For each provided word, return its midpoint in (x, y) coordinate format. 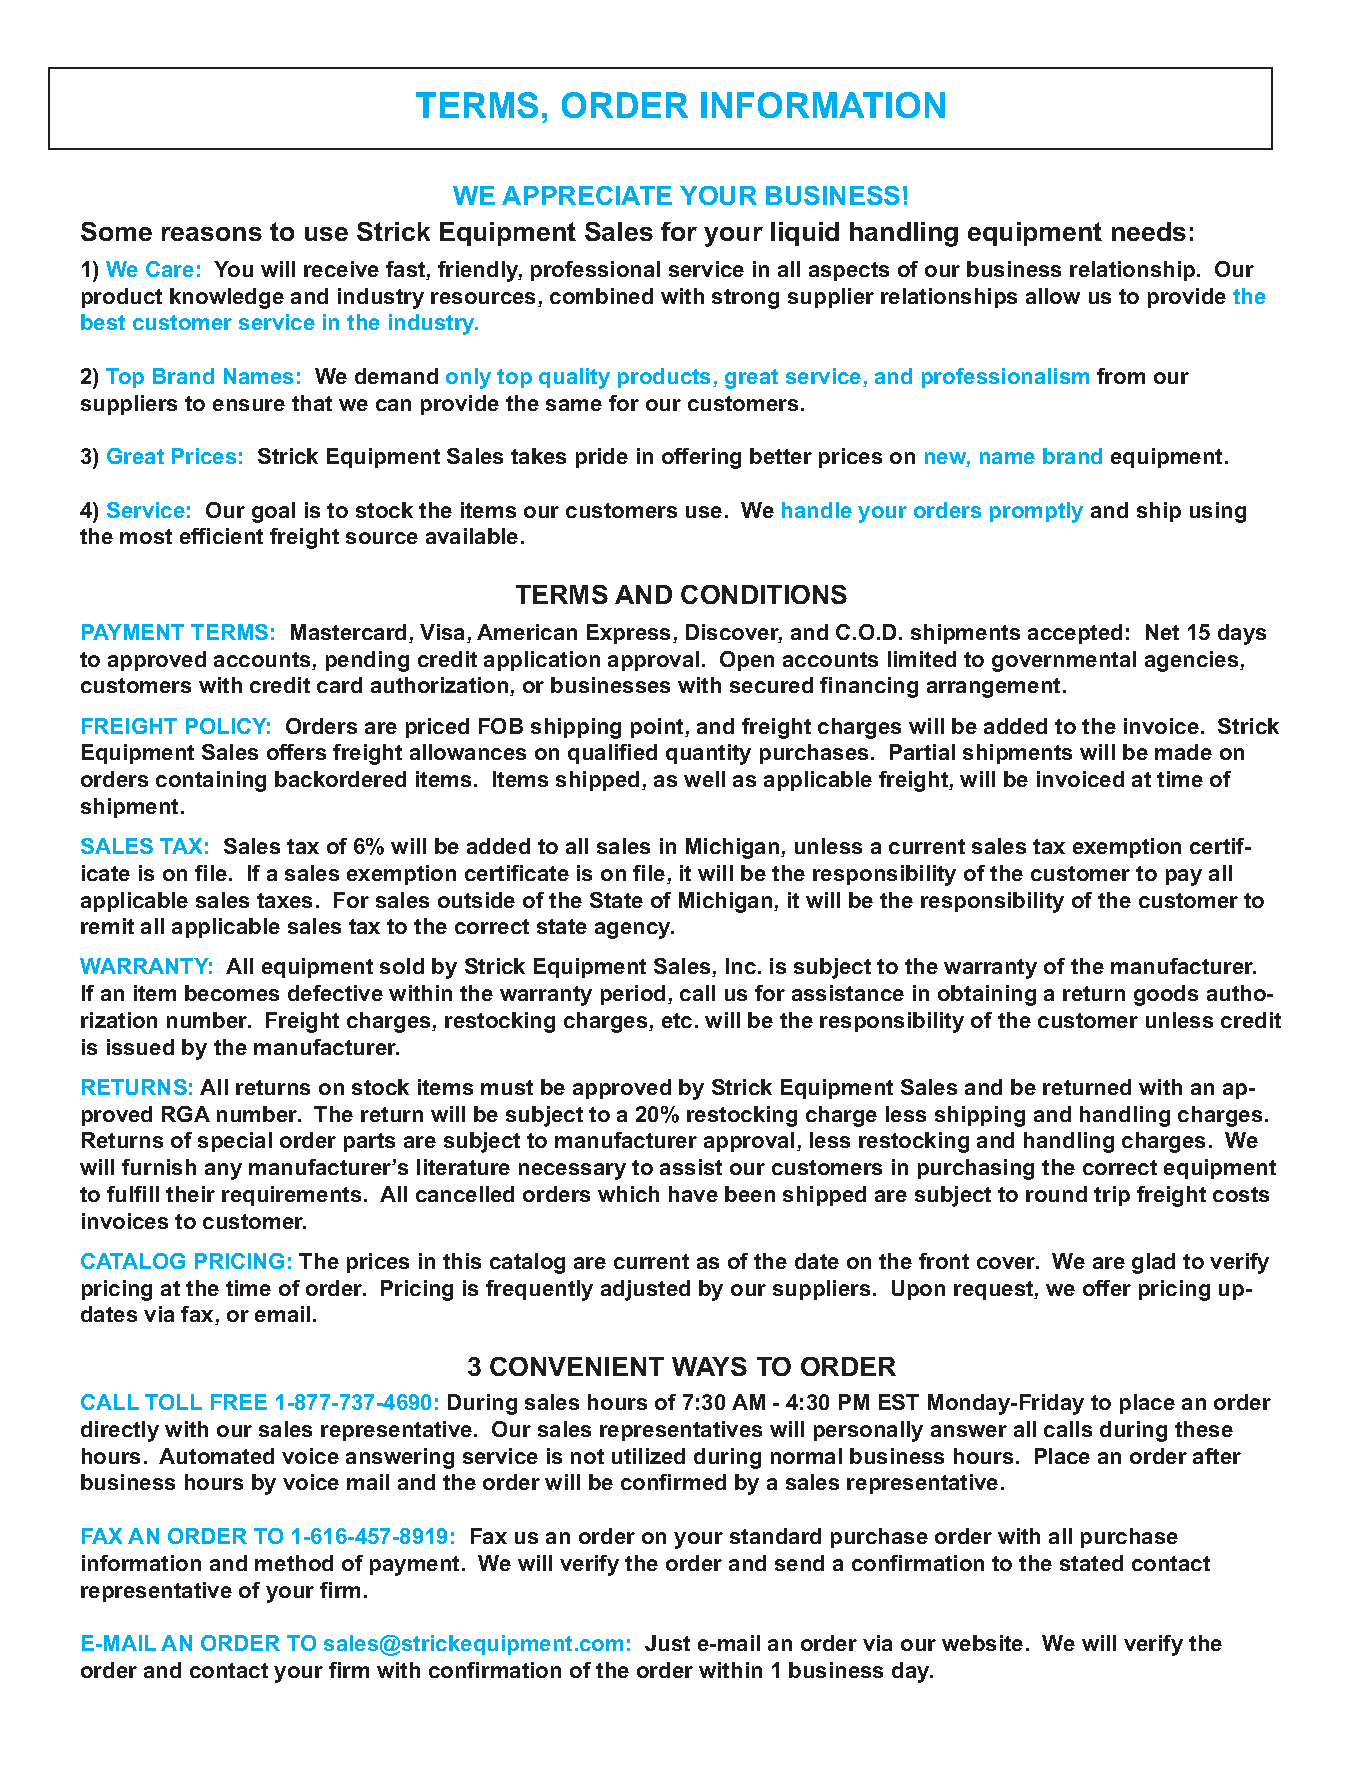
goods (1166, 995)
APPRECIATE (587, 195)
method (294, 1563)
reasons (212, 234)
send (799, 1563)
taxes (284, 900)
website (982, 1643)
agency (634, 930)
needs (1149, 231)
